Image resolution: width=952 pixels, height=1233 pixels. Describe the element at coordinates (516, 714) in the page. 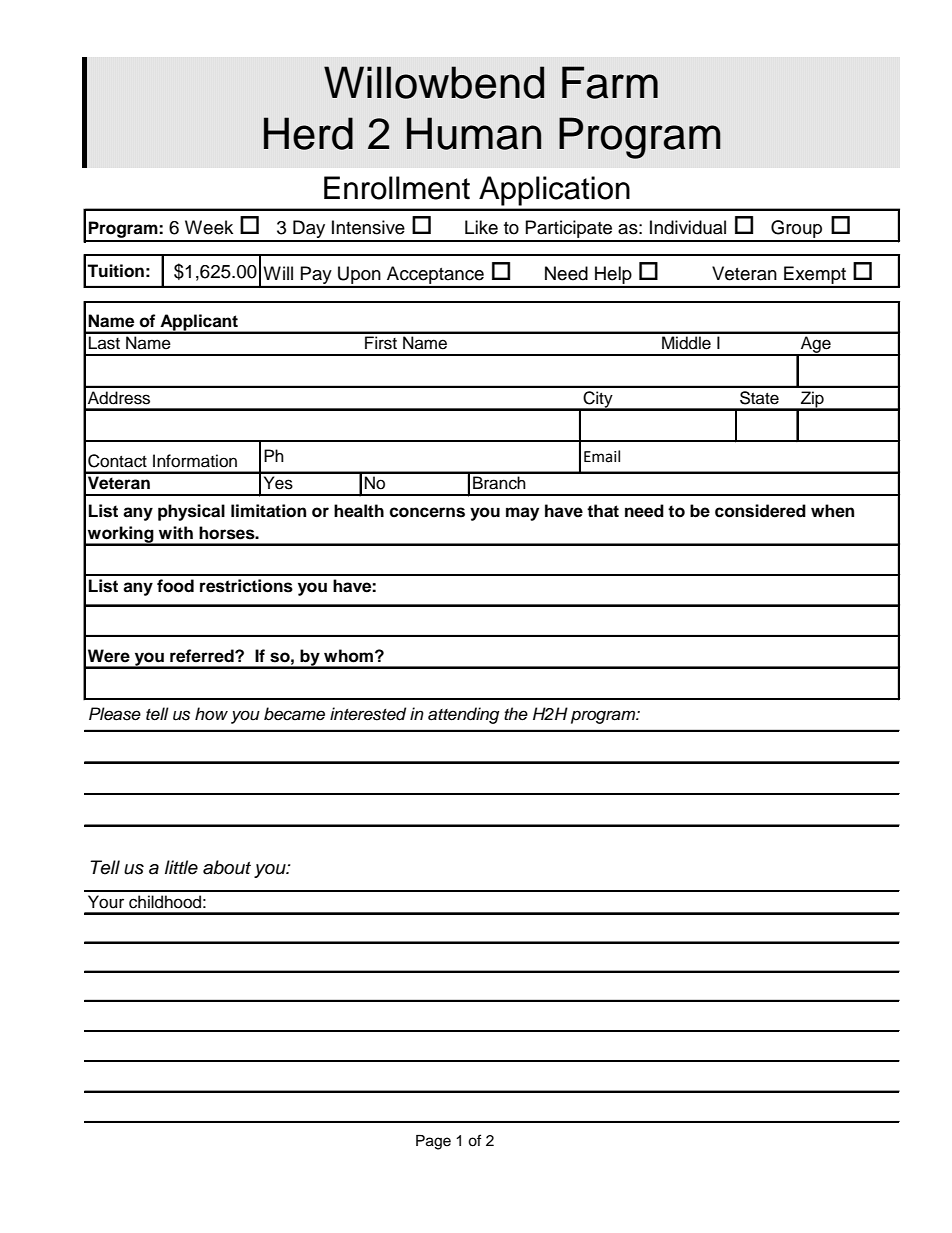

I see `the` at that location.
